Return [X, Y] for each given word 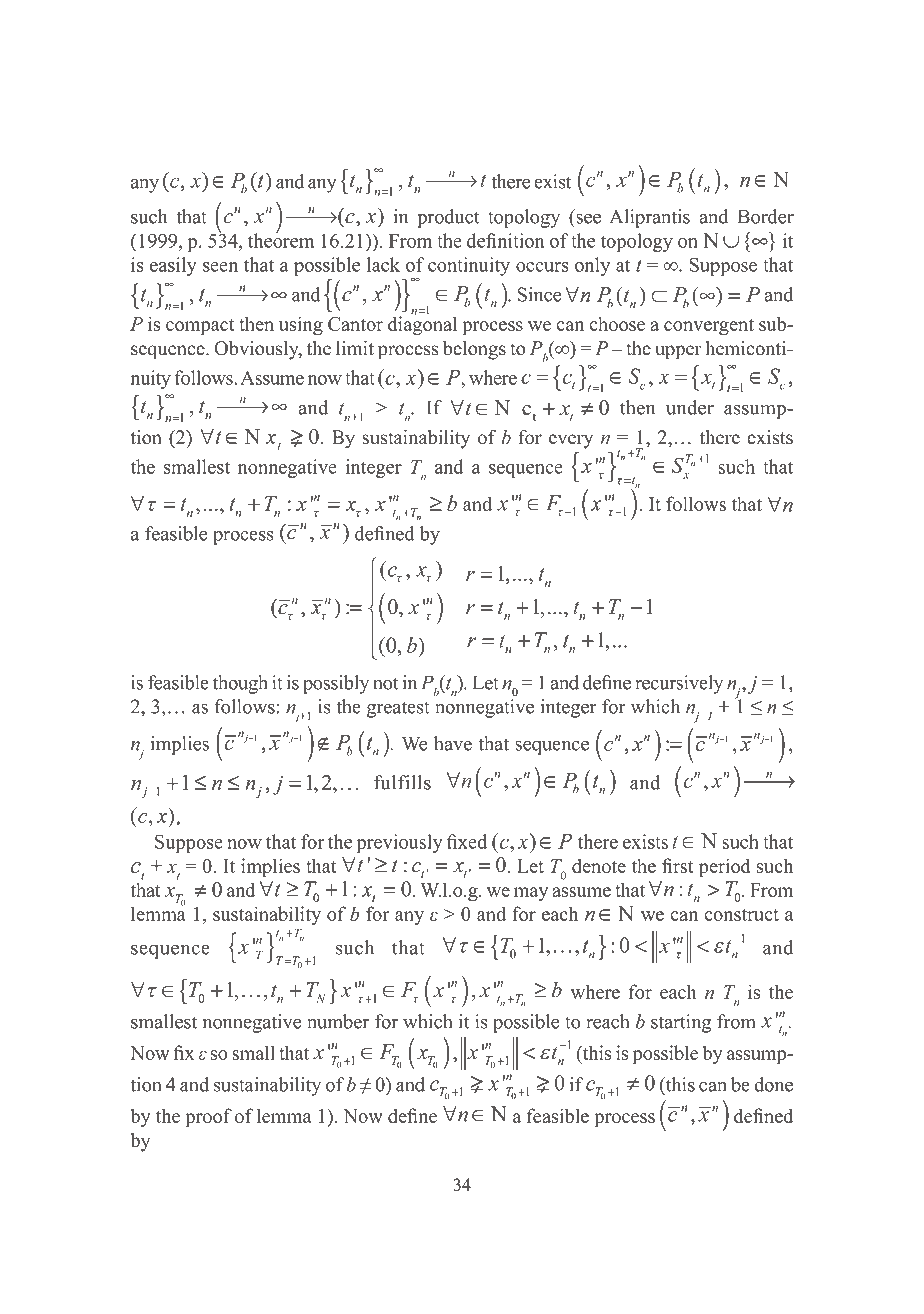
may [531, 894]
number [338, 1021]
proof [208, 1117]
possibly [336, 684]
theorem [281, 239]
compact [200, 327]
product [448, 218]
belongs [474, 350]
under [690, 407]
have [453, 743]
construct [741, 915]
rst [682, 867]
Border [766, 216]
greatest [398, 709]
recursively [679, 684]
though [240, 684]
